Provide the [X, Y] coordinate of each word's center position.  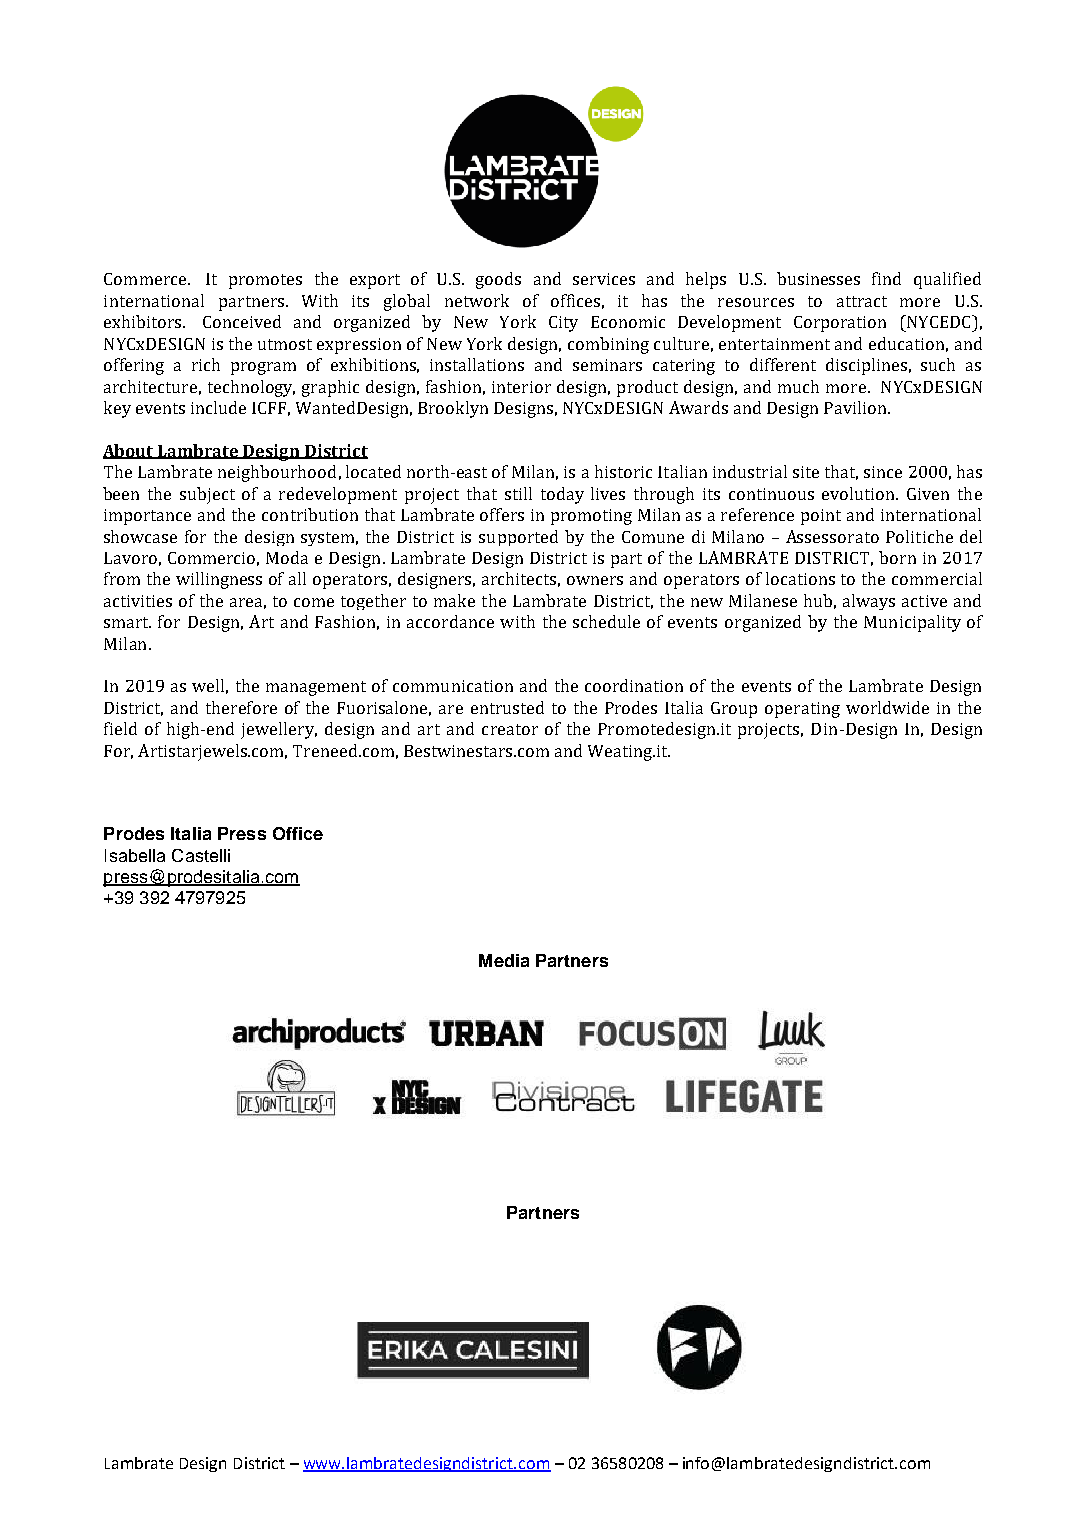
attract [862, 301]
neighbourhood [277, 473]
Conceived [242, 321]
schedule [606, 621]
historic [623, 471]
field [120, 728]
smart [127, 622]
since [883, 472]
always [869, 602]
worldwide [887, 707]
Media [504, 960]
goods [498, 280]
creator [510, 729]
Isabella [135, 855]
